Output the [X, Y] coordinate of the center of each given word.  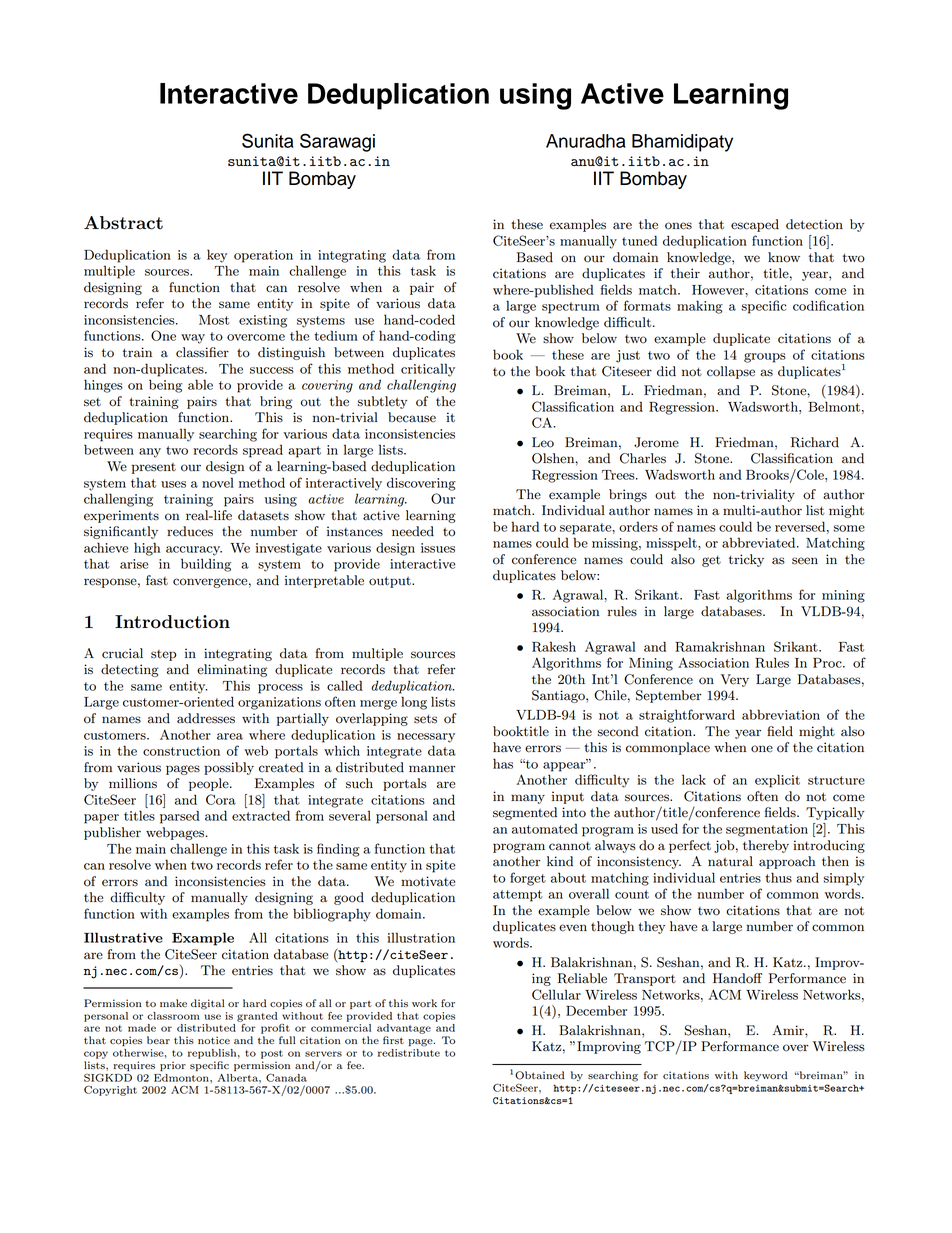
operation [263, 256]
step [163, 655]
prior [173, 1066]
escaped [755, 225]
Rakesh [554, 646]
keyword [766, 1076]
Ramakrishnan [720, 646]
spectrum [571, 308]
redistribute [409, 1051]
